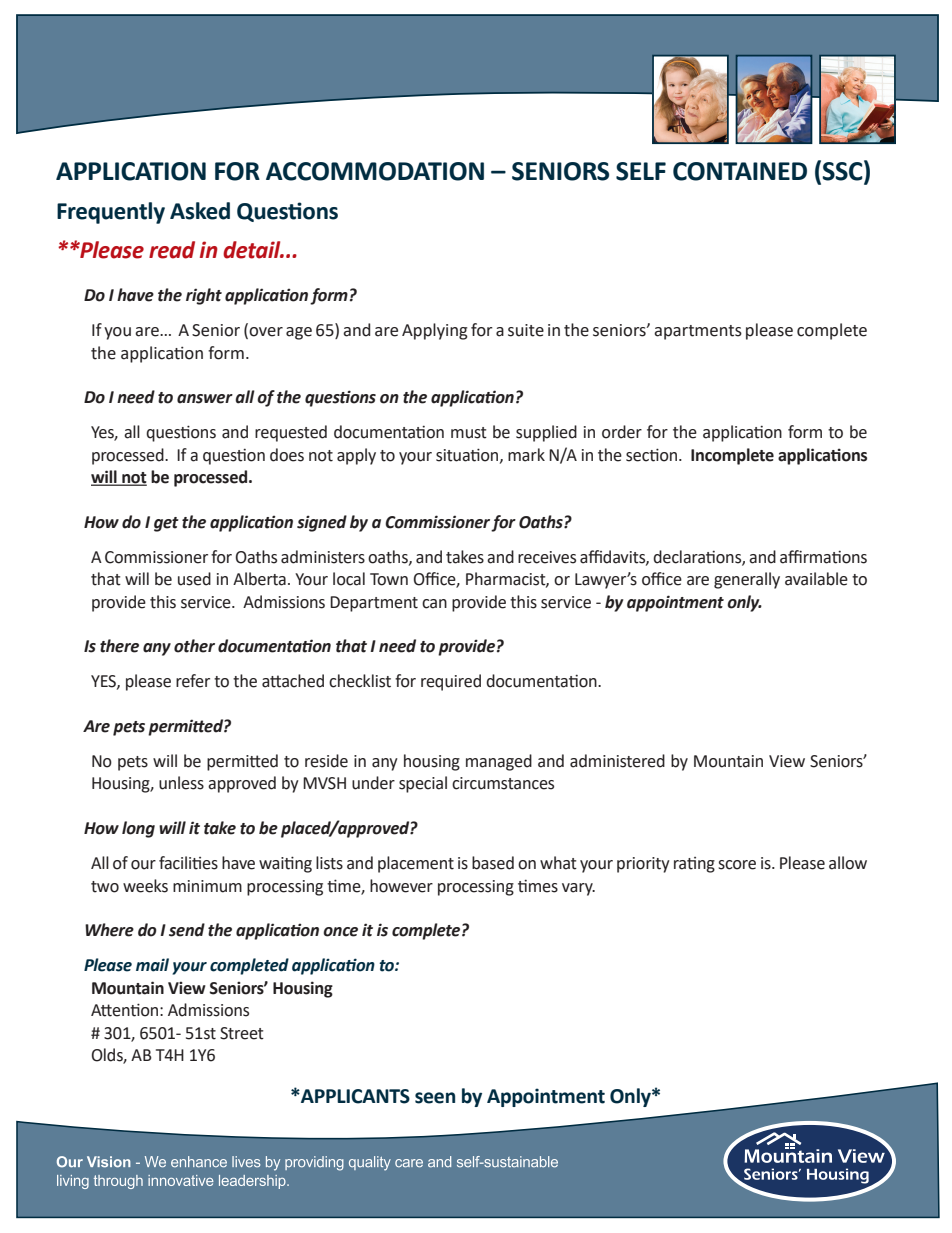  Describe the element at coordinates (375, 171) in the document. I see `ACCOMMODATION` at that location.
